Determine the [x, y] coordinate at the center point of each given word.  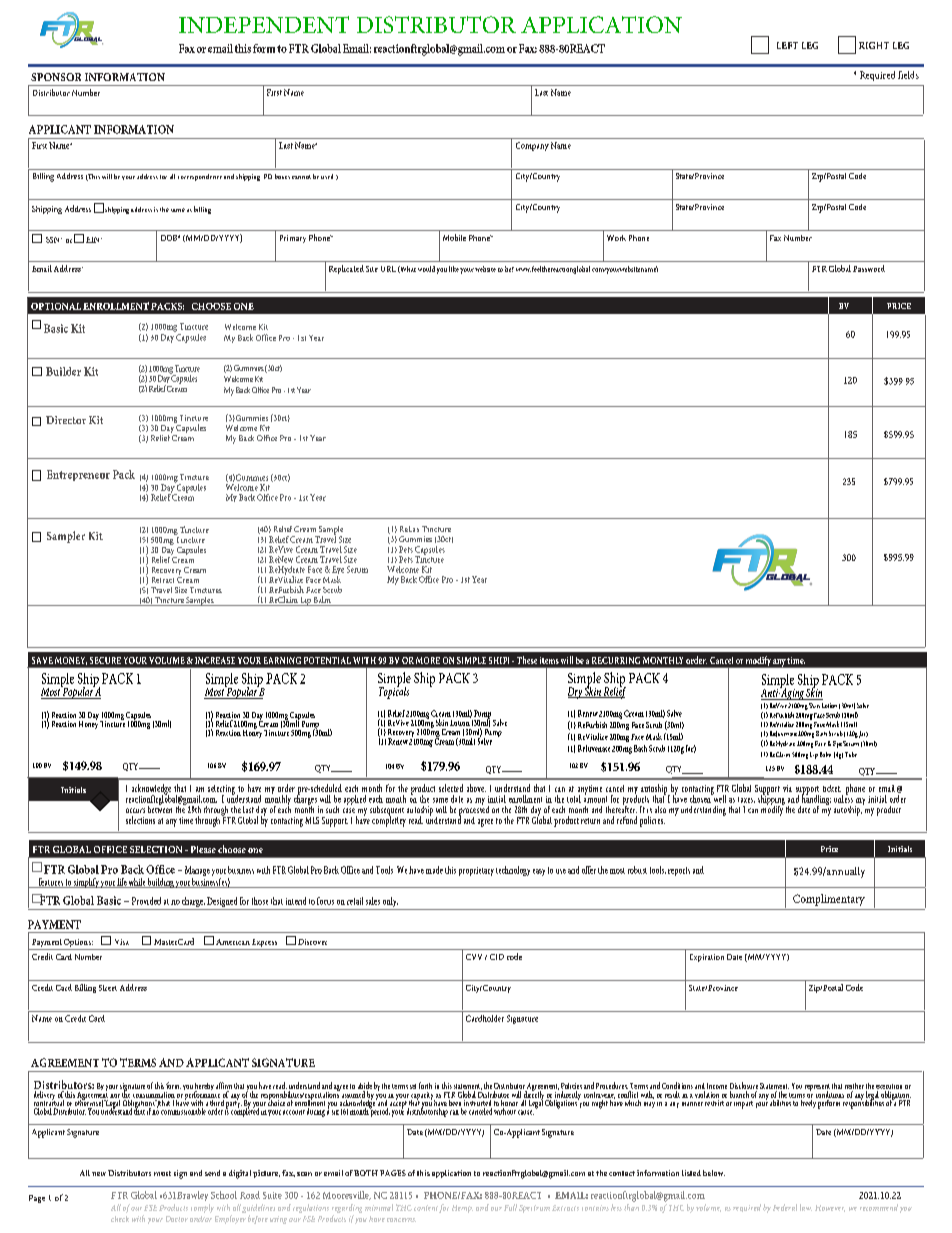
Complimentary [829, 900]
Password [869, 268]
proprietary [476, 871]
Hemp [462, 1209]
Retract [163, 580]
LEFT [787, 45]
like [454, 269]
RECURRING [616, 660]
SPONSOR [56, 77]
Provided [146, 901]
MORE [428, 660]
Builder [63, 371]
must [162, 1173]
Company [532, 146]
